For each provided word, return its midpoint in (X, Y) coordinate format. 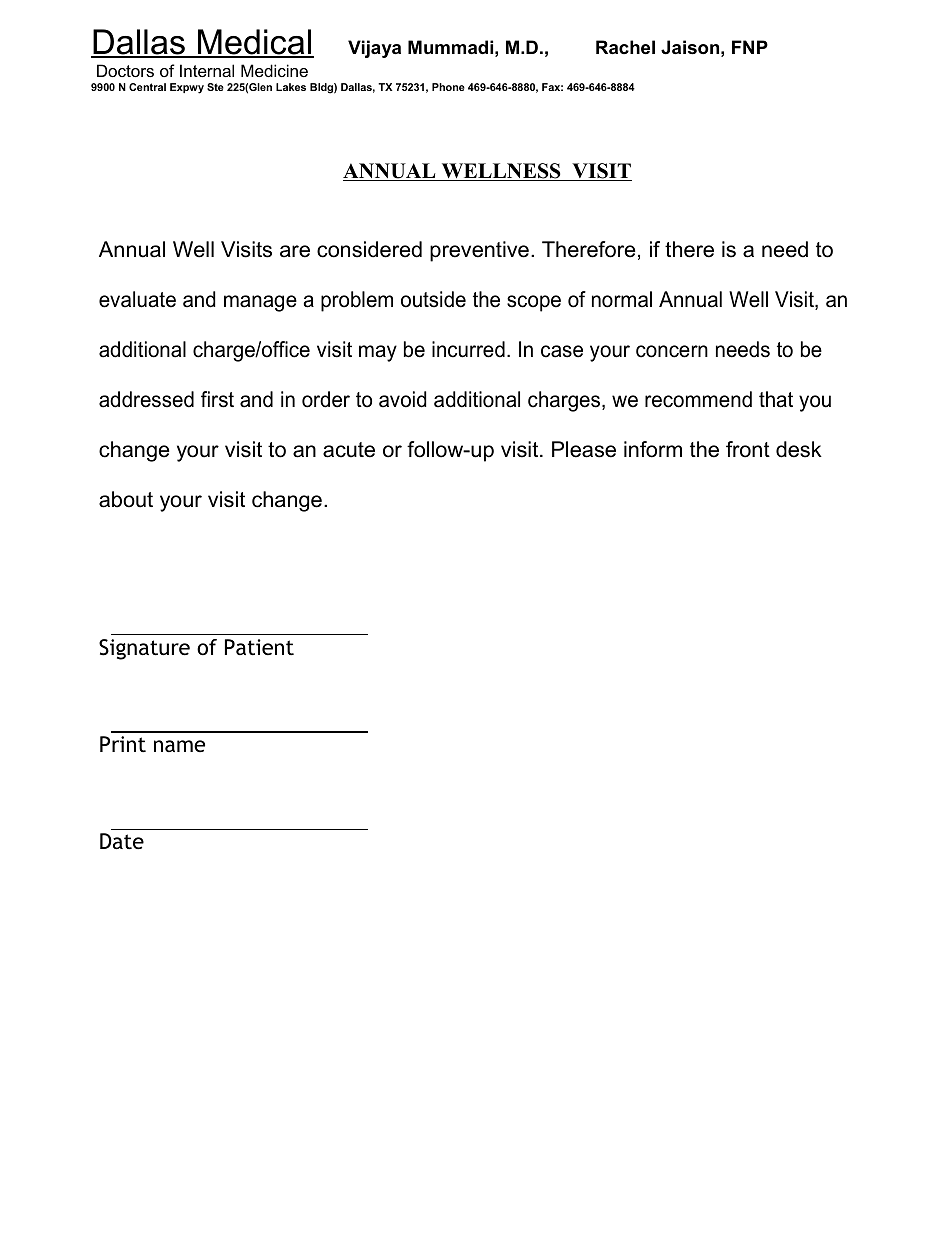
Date (122, 841)
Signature (144, 649)
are (295, 251)
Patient (259, 647)
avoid (402, 399)
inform (653, 449)
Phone (448, 87)
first (217, 399)
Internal (207, 70)
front (748, 449)
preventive (479, 251)
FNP (750, 47)
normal (622, 299)
